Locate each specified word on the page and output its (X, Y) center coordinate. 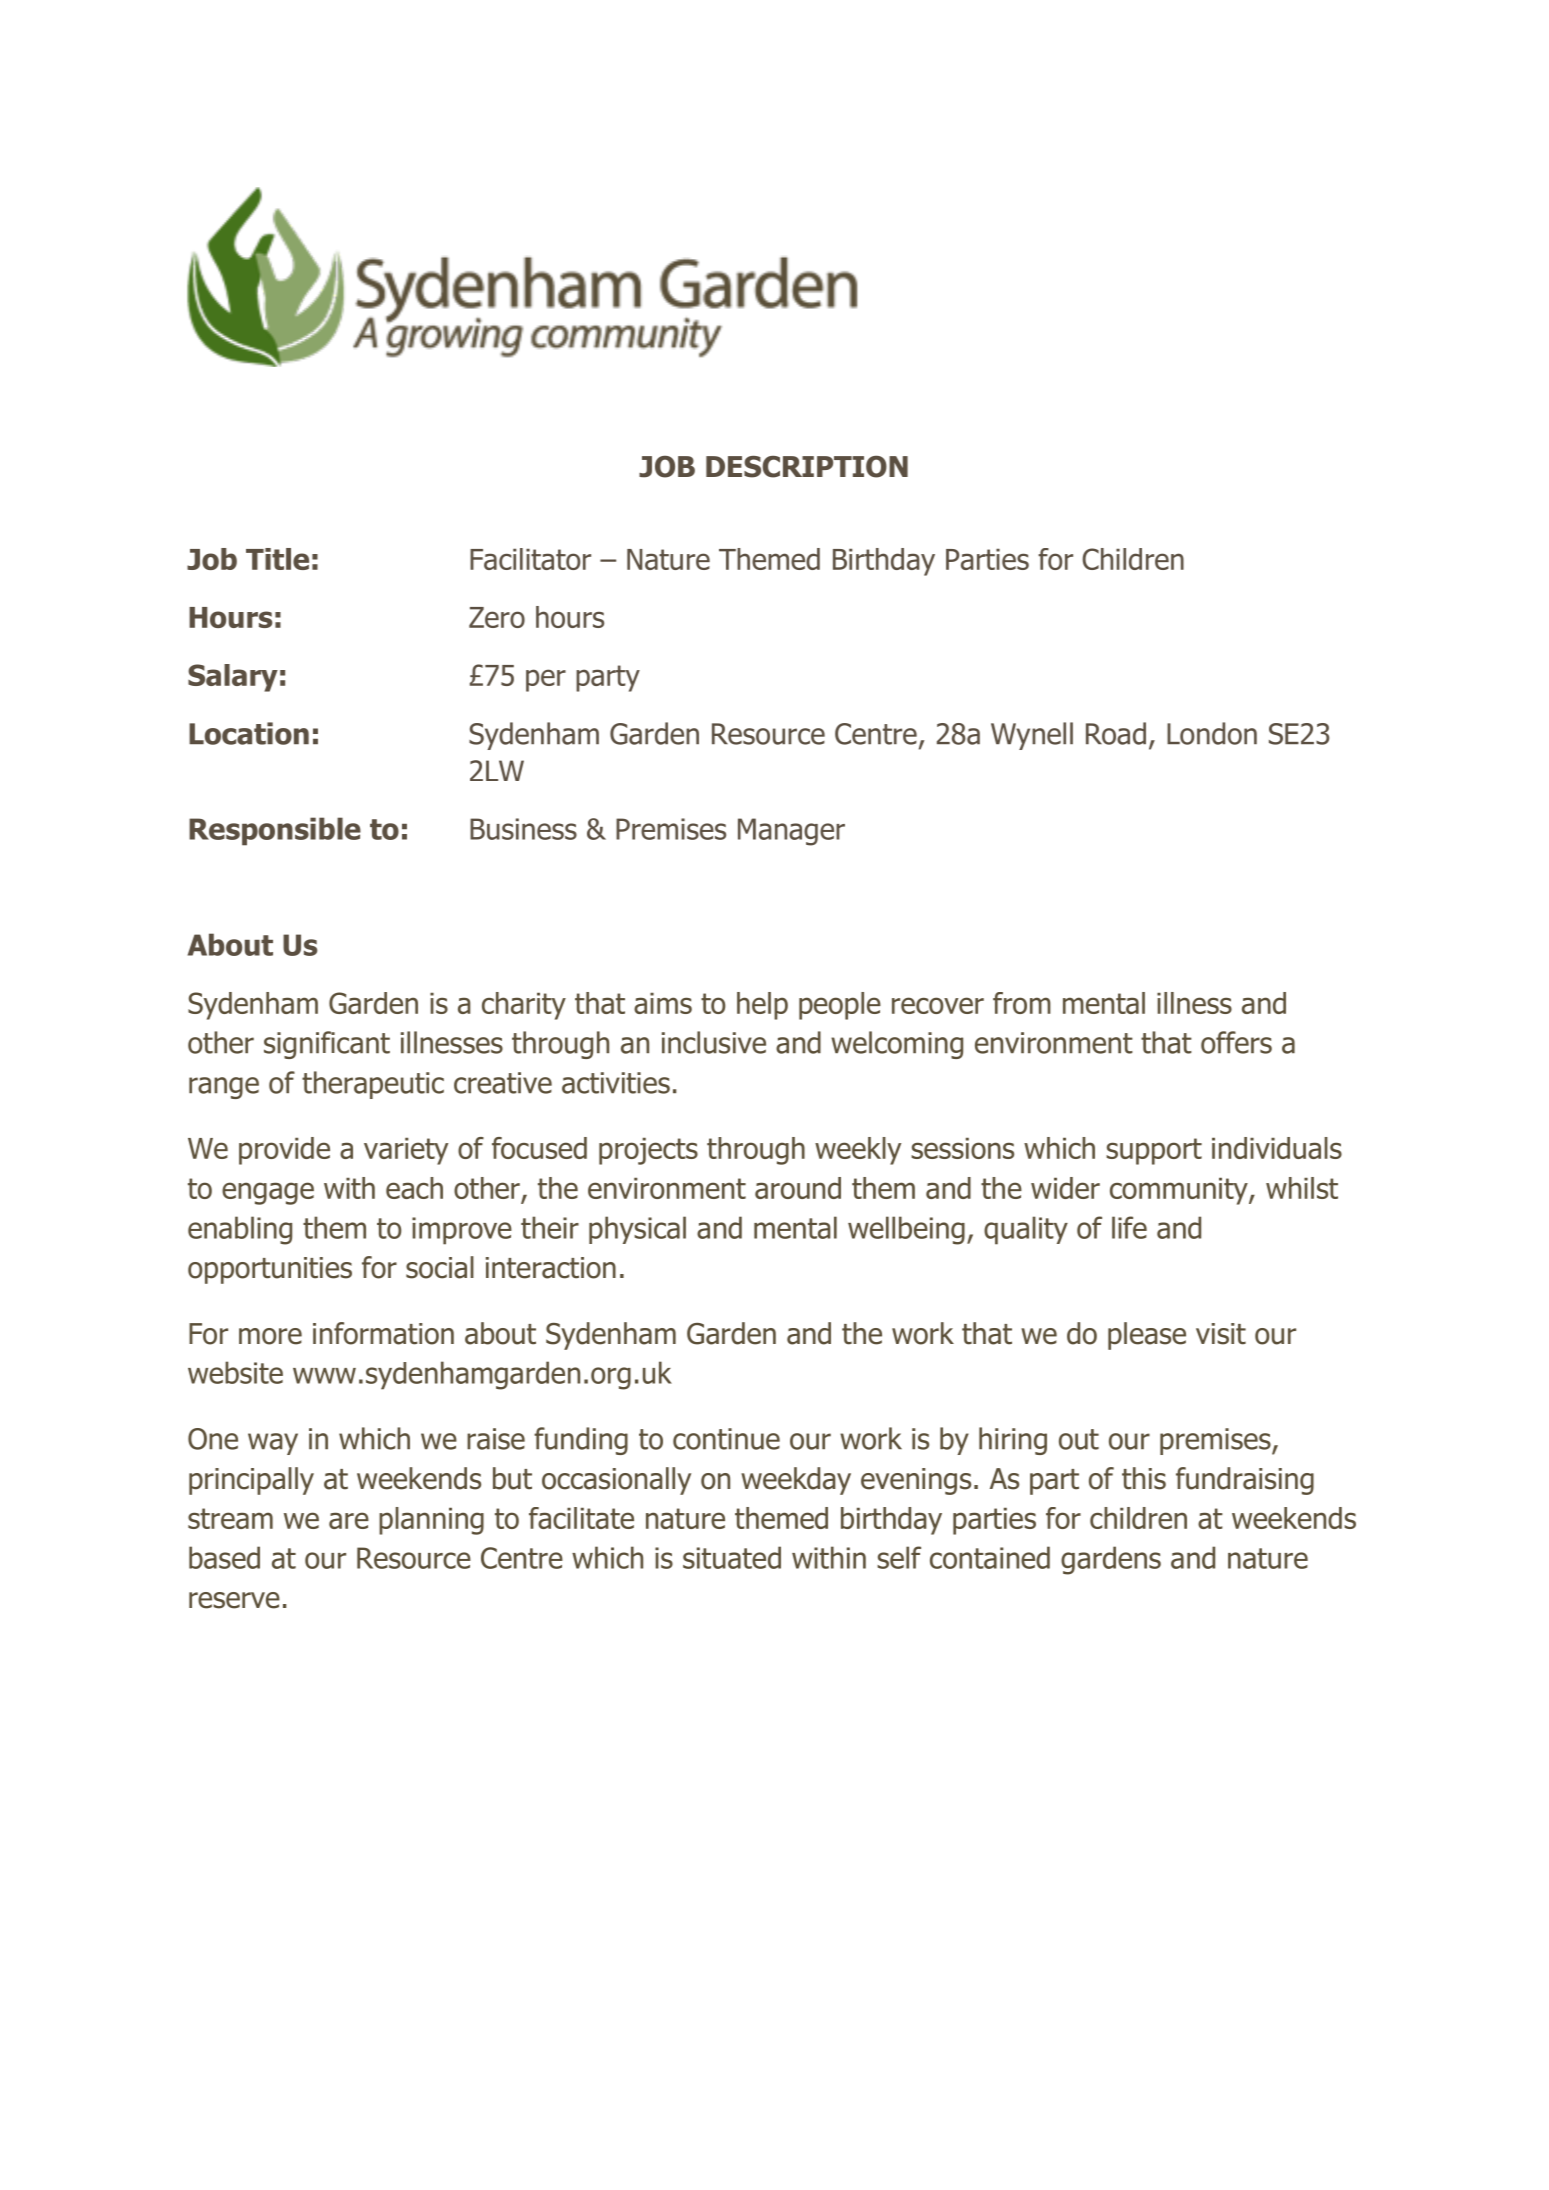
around (798, 1188)
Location (249, 733)
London (1212, 733)
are (349, 1520)
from (1022, 1003)
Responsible (275, 831)
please (1147, 1336)
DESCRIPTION (807, 466)
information (383, 1333)
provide (284, 1151)
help (762, 1006)
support (1154, 1151)
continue (726, 1439)
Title (277, 559)
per (546, 680)
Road (1116, 733)
